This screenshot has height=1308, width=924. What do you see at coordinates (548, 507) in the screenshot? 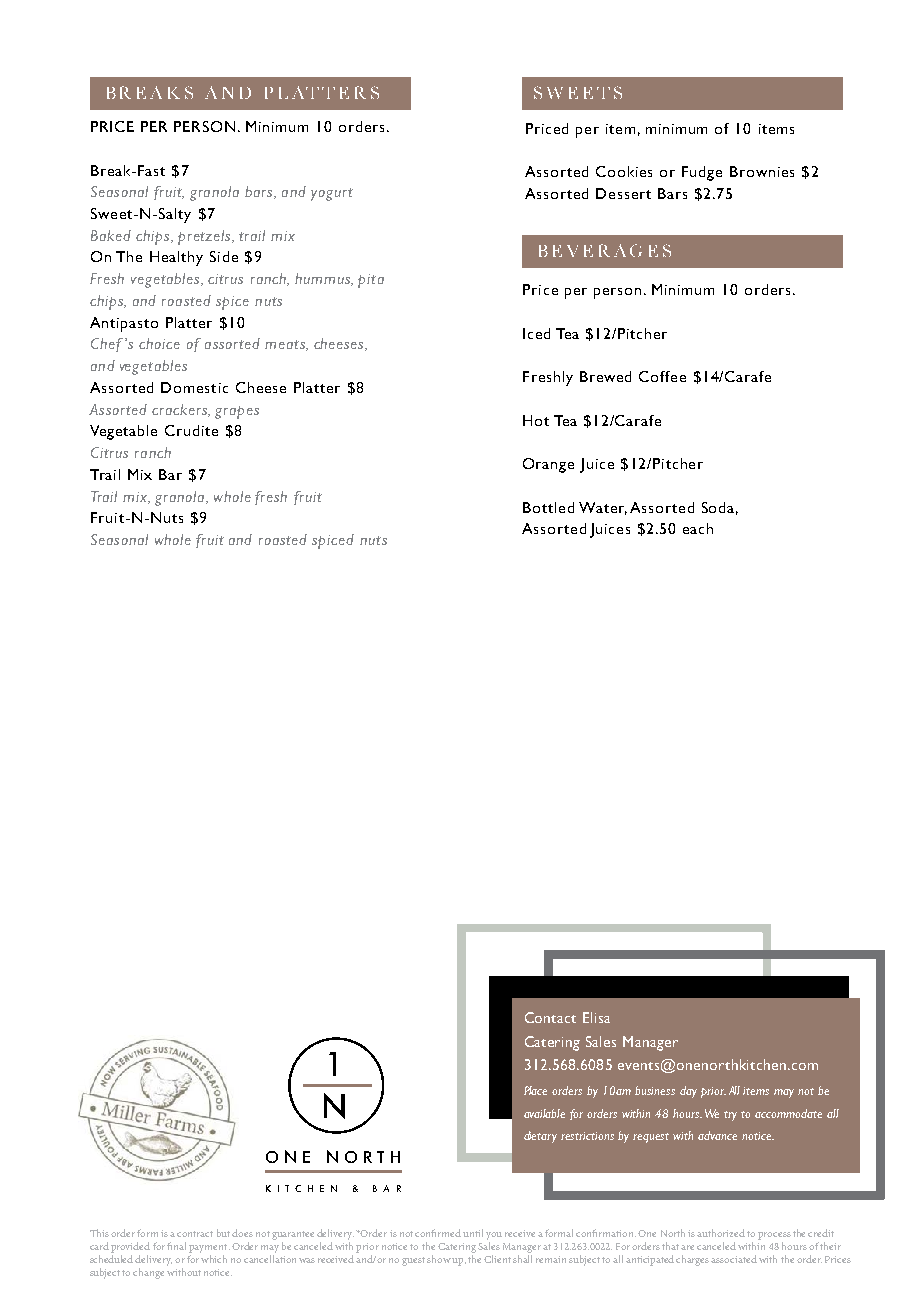
I see `Bottled` at bounding box center [548, 507].
